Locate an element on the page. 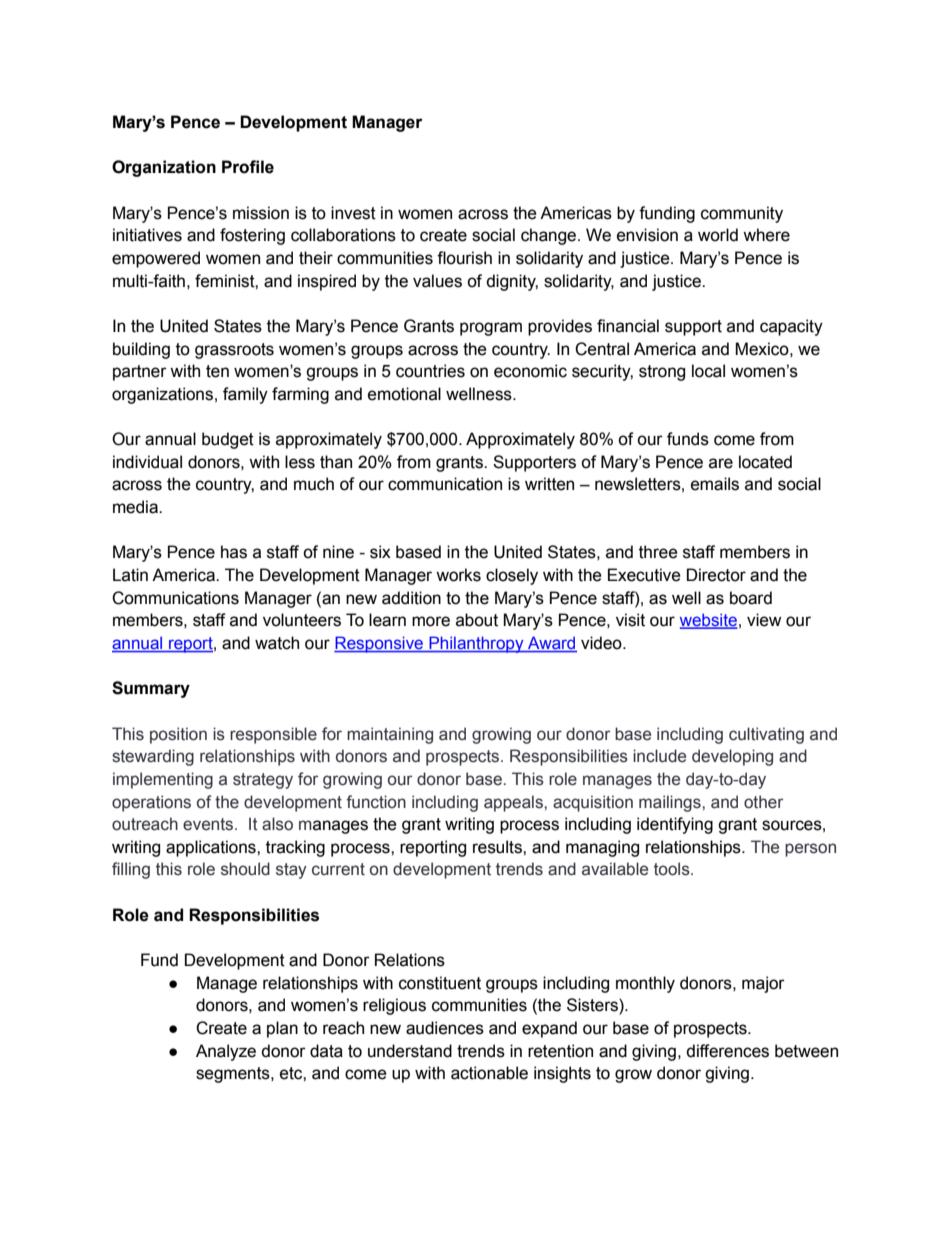 This image has height=1233, width=952. appeals is located at coordinates (514, 803).
